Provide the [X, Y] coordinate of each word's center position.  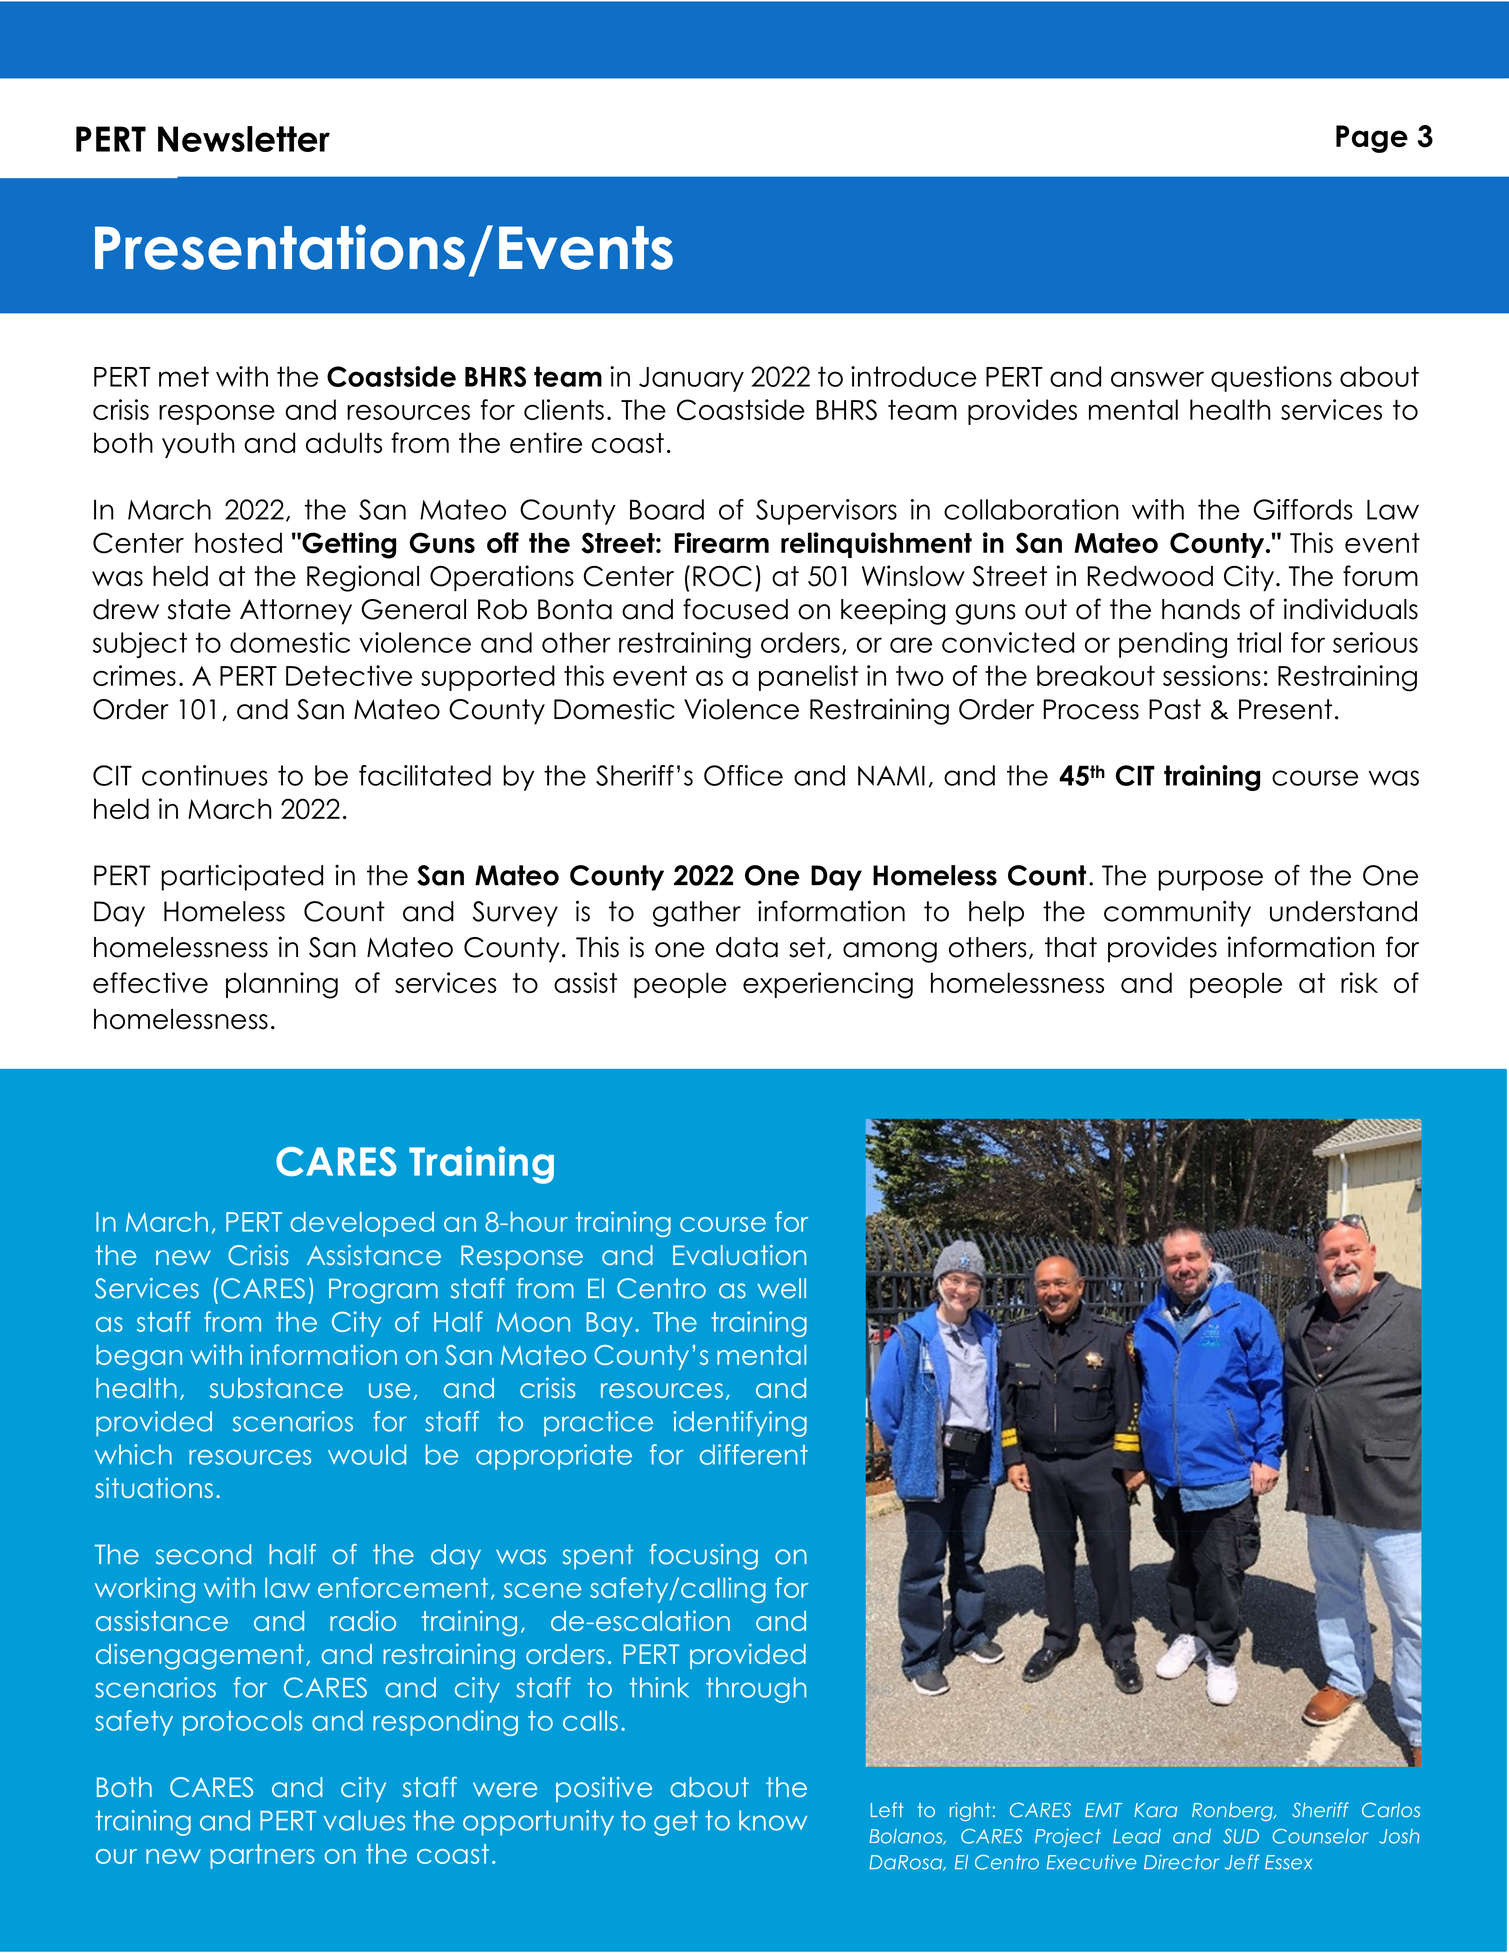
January [691, 379]
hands [1201, 609]
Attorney [296, 612]
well [781, 1288]
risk [1359, 982]
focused [735, 609]
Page [1372, 139]
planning [282, 985]
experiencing [828, 985]
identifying [740, 1424]
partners [262, 1856]
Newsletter [244, 139]
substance [276, 1388]
